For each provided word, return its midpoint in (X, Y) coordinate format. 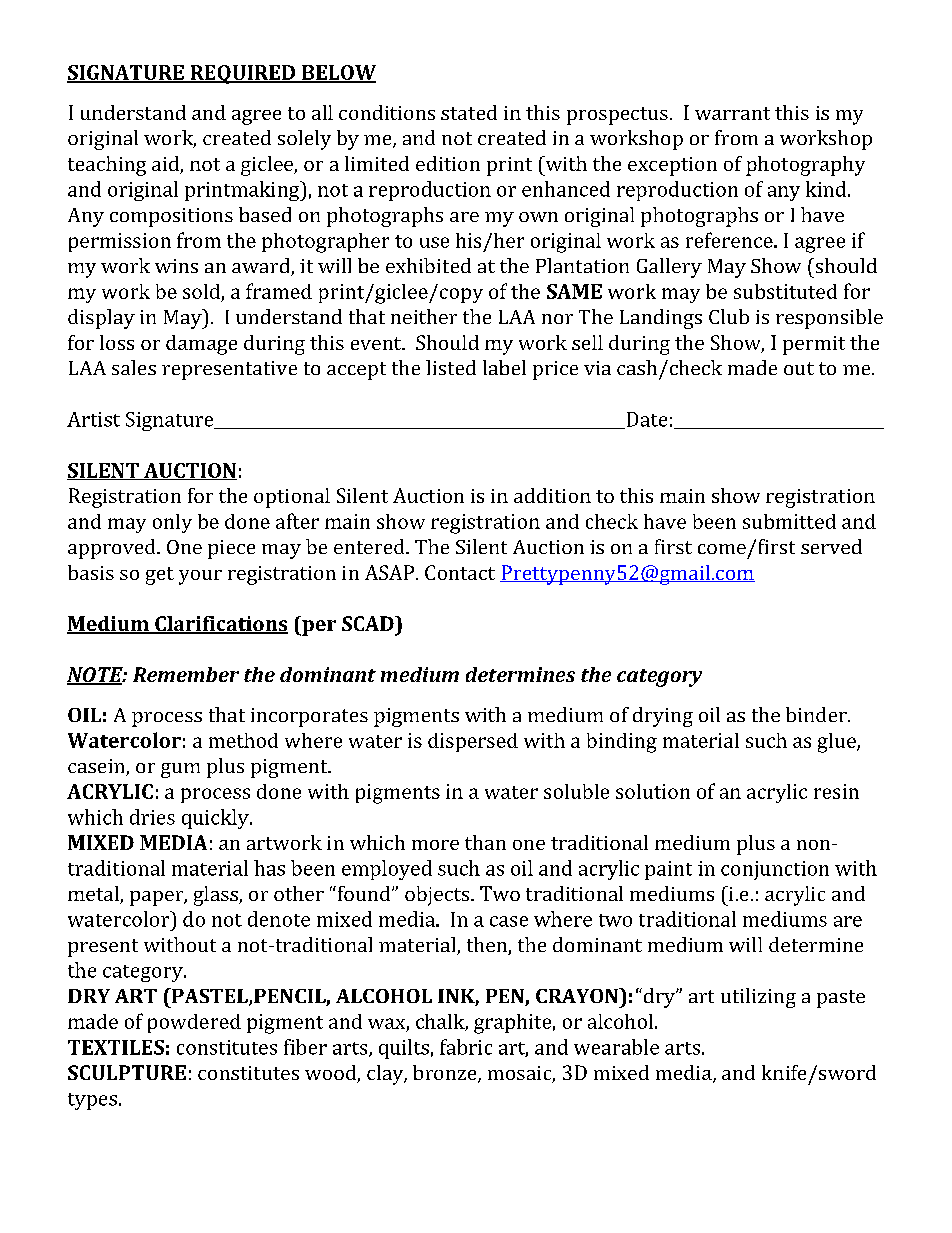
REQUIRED (243, 74)
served (831, 546)
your (200, 577)
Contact (460, 572)
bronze (446, 1074)
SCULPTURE (127, 1072)
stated (469, 112)
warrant (732, 113)
